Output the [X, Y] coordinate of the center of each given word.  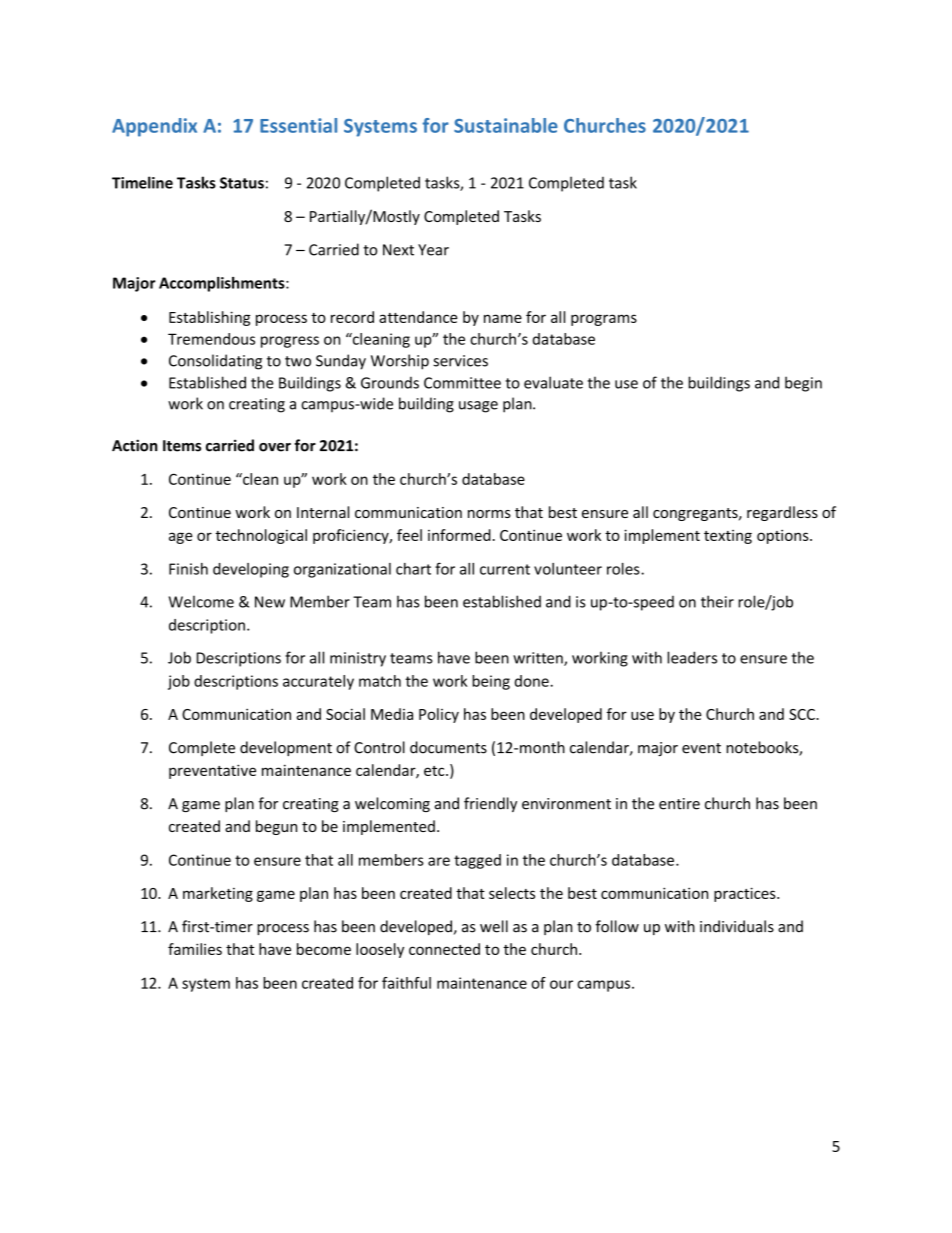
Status [242, 183]
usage [478, 407]
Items [182, 446]
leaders [692, 657]
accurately [318, 682]
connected [444, 949]
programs [604, 320]
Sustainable [506, 125]
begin [803, 384]
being [491, 682]
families [195, 949]
